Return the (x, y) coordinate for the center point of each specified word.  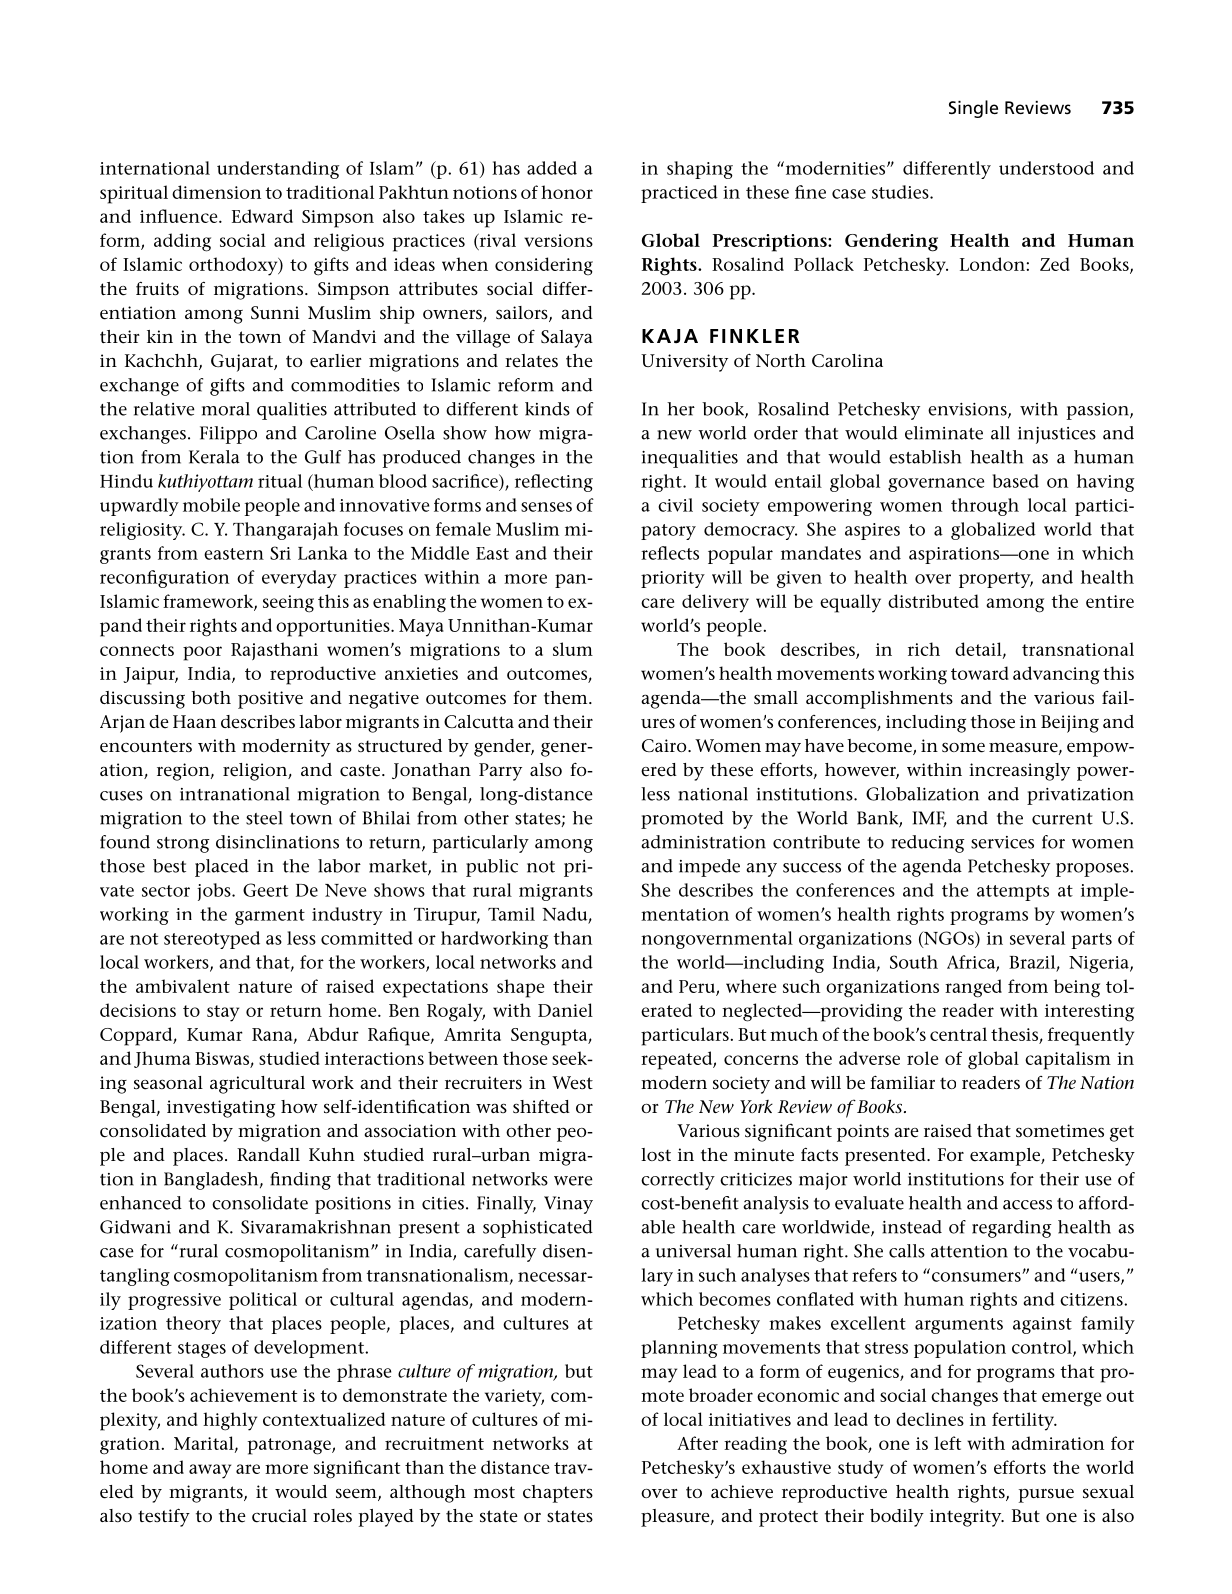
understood (1046, 168)
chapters (558, 1494)
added (552, 168)
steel (264, 818)
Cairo (665, 745)
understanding (278, 170)
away (210, 1471)
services (1002, 842)
